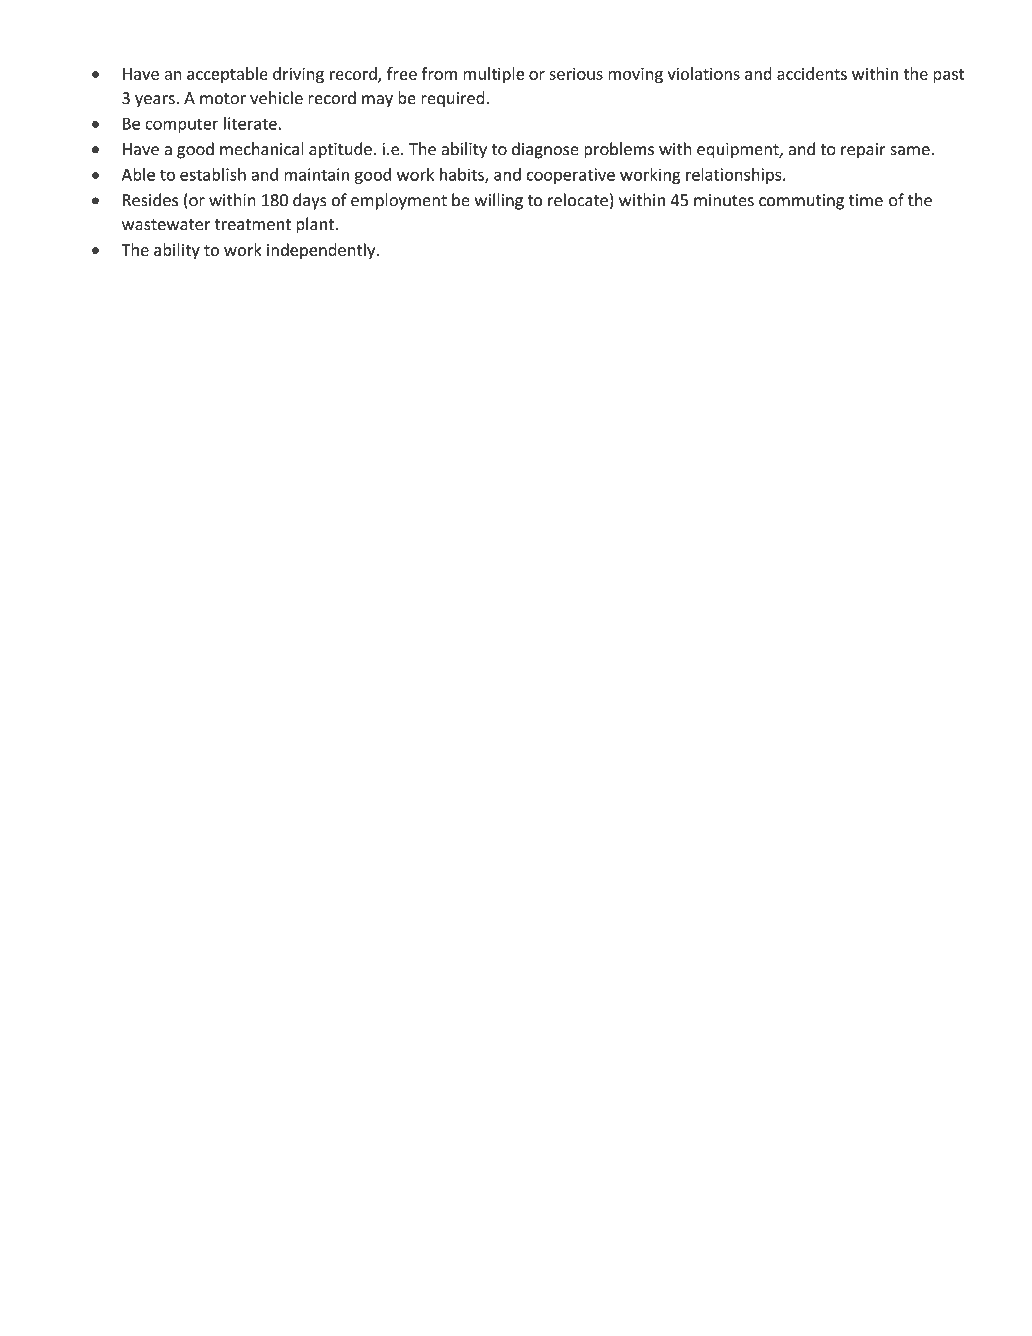  What do you see at coordinates (863, 150) in the image?
I see `repair` at bounding box center [863, 150].
